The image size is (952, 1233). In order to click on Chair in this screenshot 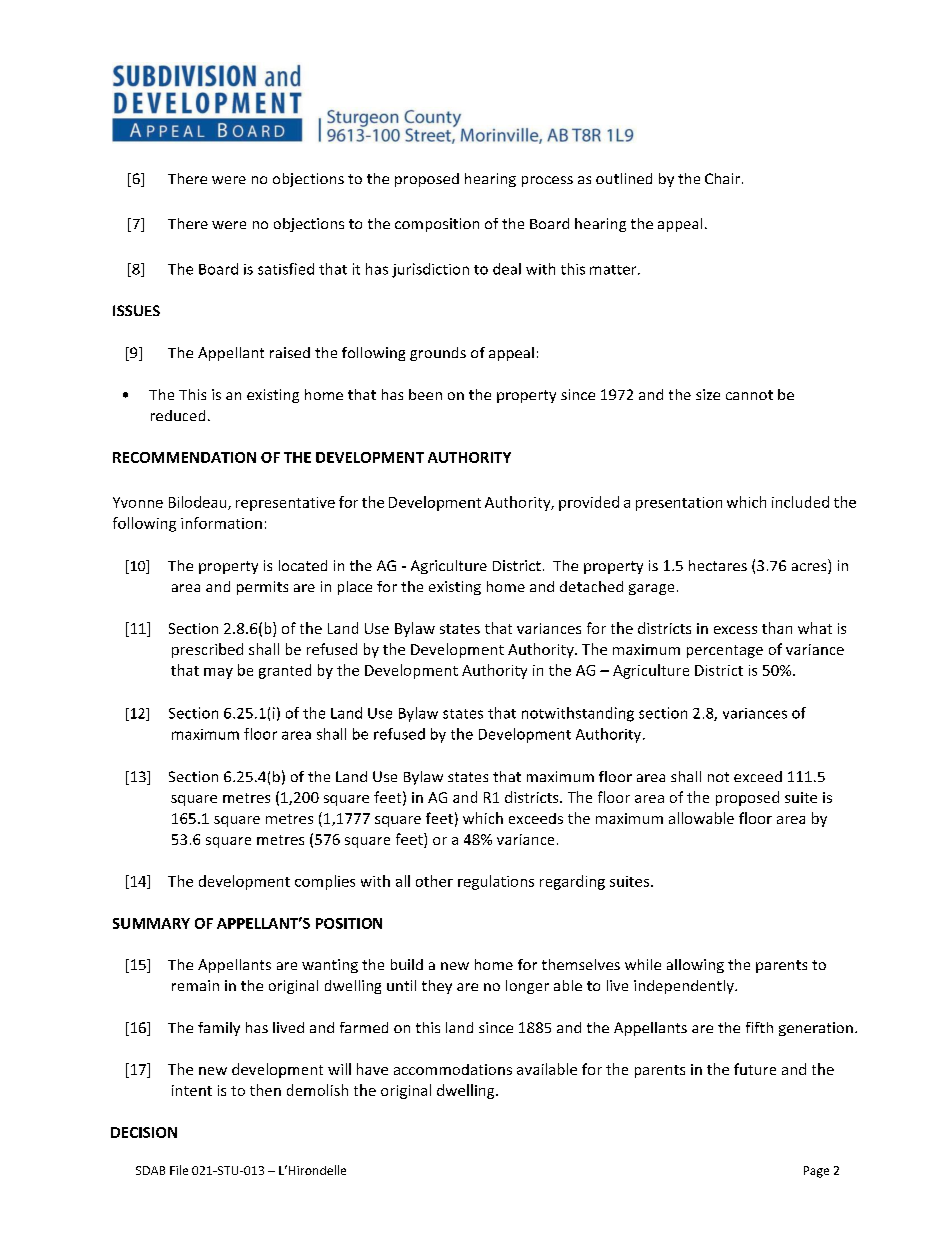, I will do `click(722, 178)`.
